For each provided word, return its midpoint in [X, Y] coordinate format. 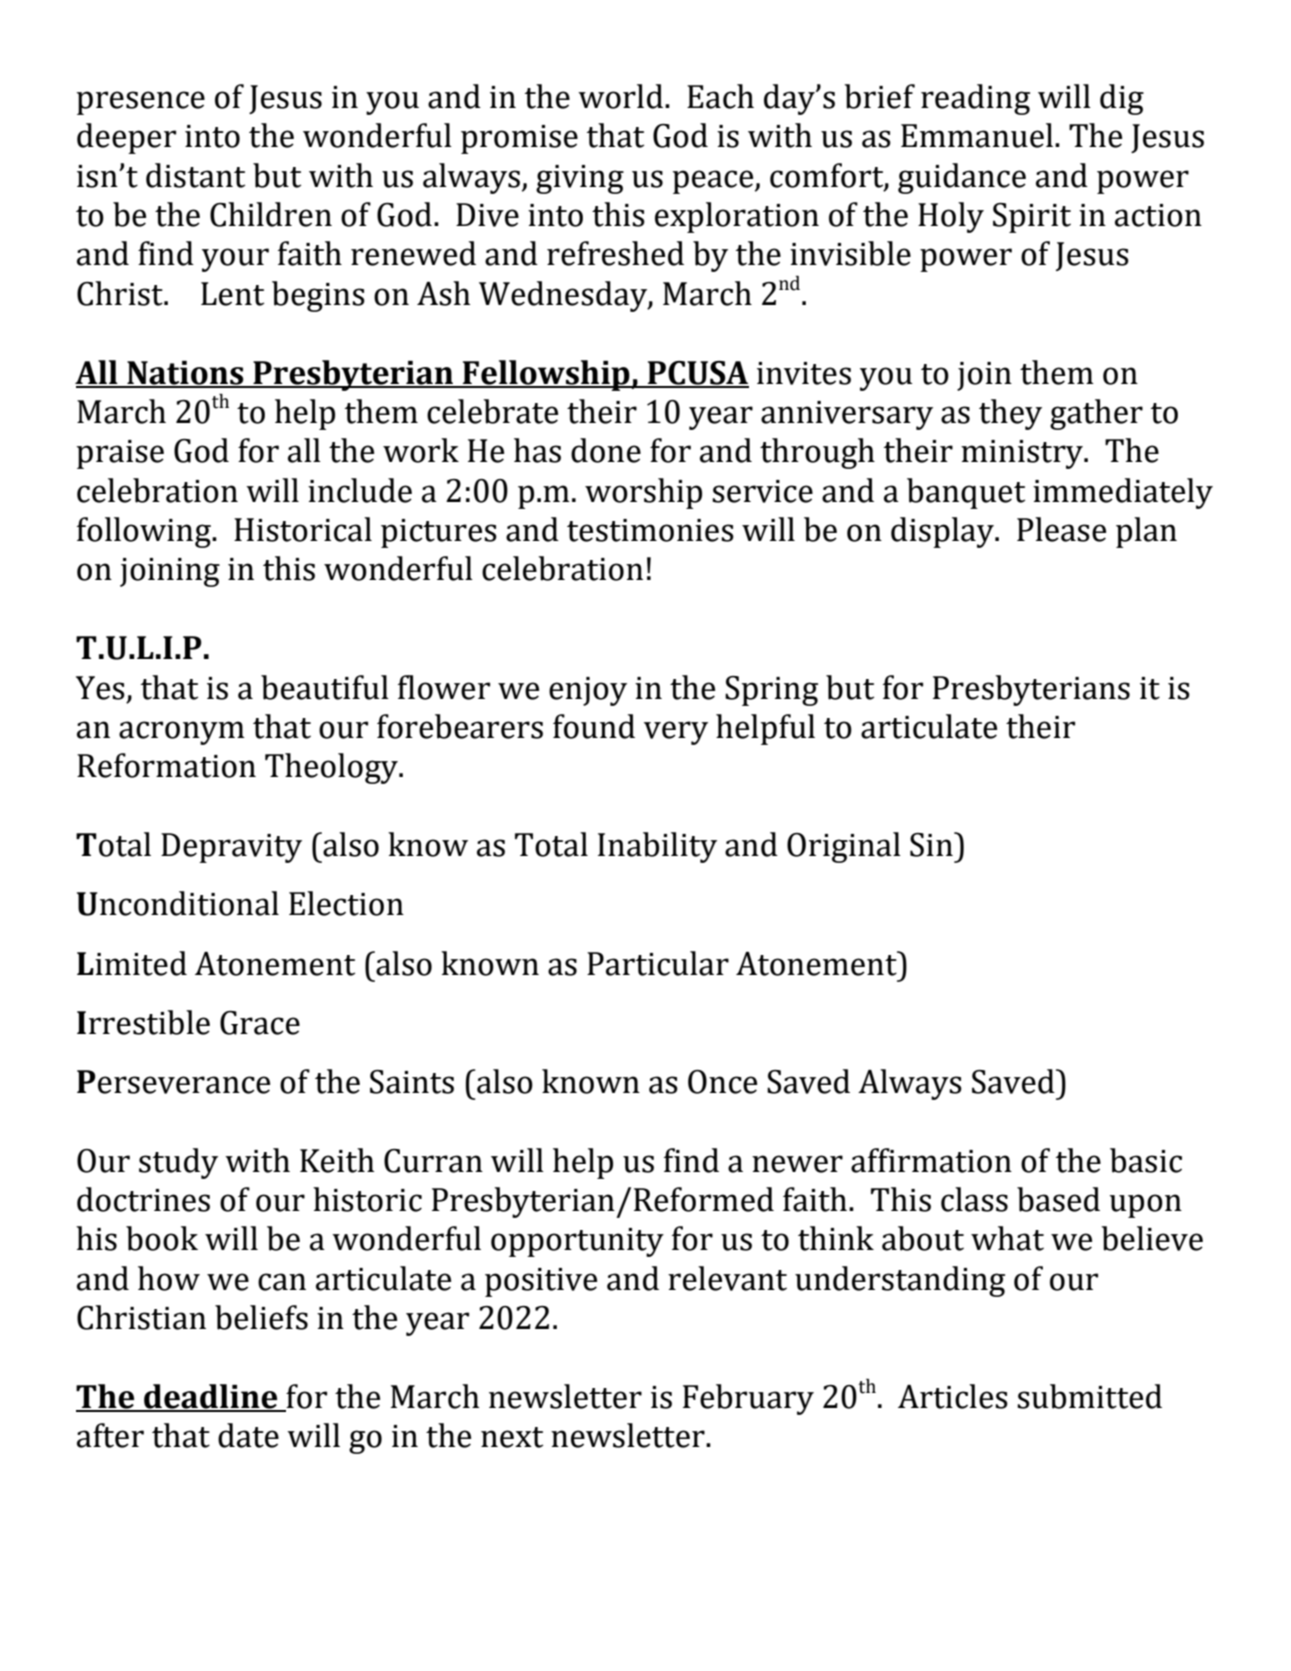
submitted [1089, 1396]
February [748, 1399]
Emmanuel [977, 135]
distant [195, 175]
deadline [211, 1397]
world [620, 96]
